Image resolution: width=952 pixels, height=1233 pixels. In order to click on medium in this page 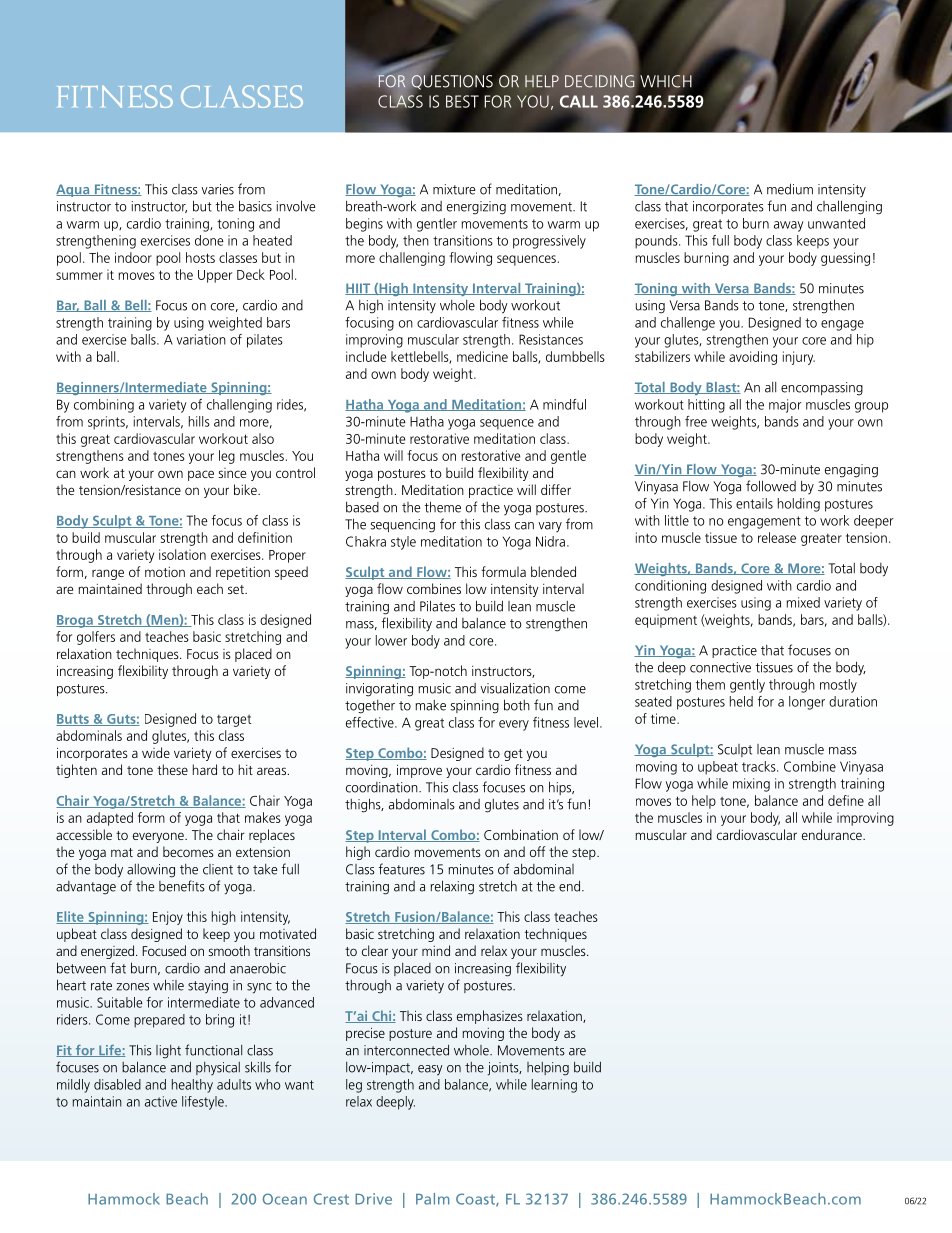, I will do `click(790, 189)`.
